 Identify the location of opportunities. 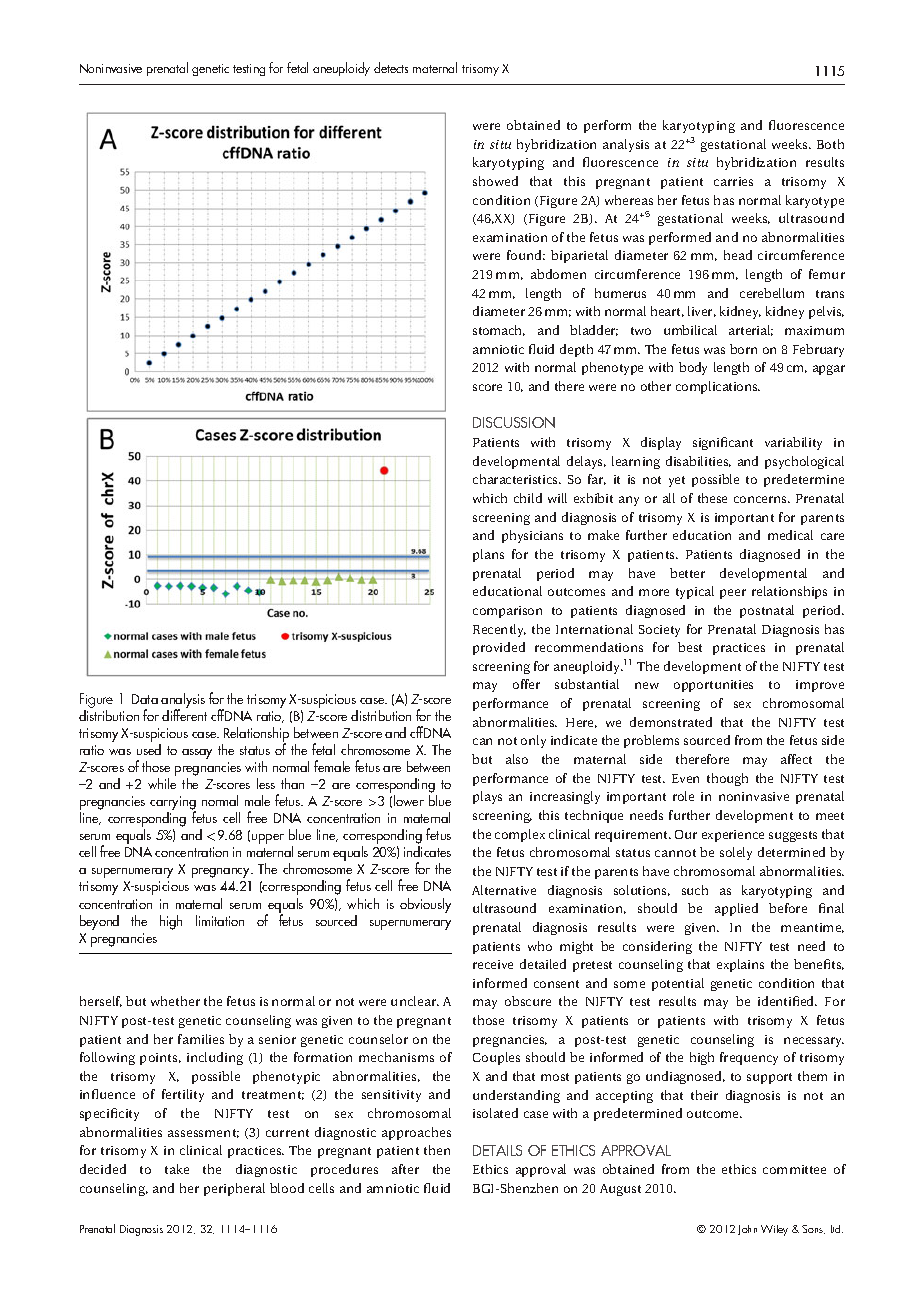
(713, 686).
